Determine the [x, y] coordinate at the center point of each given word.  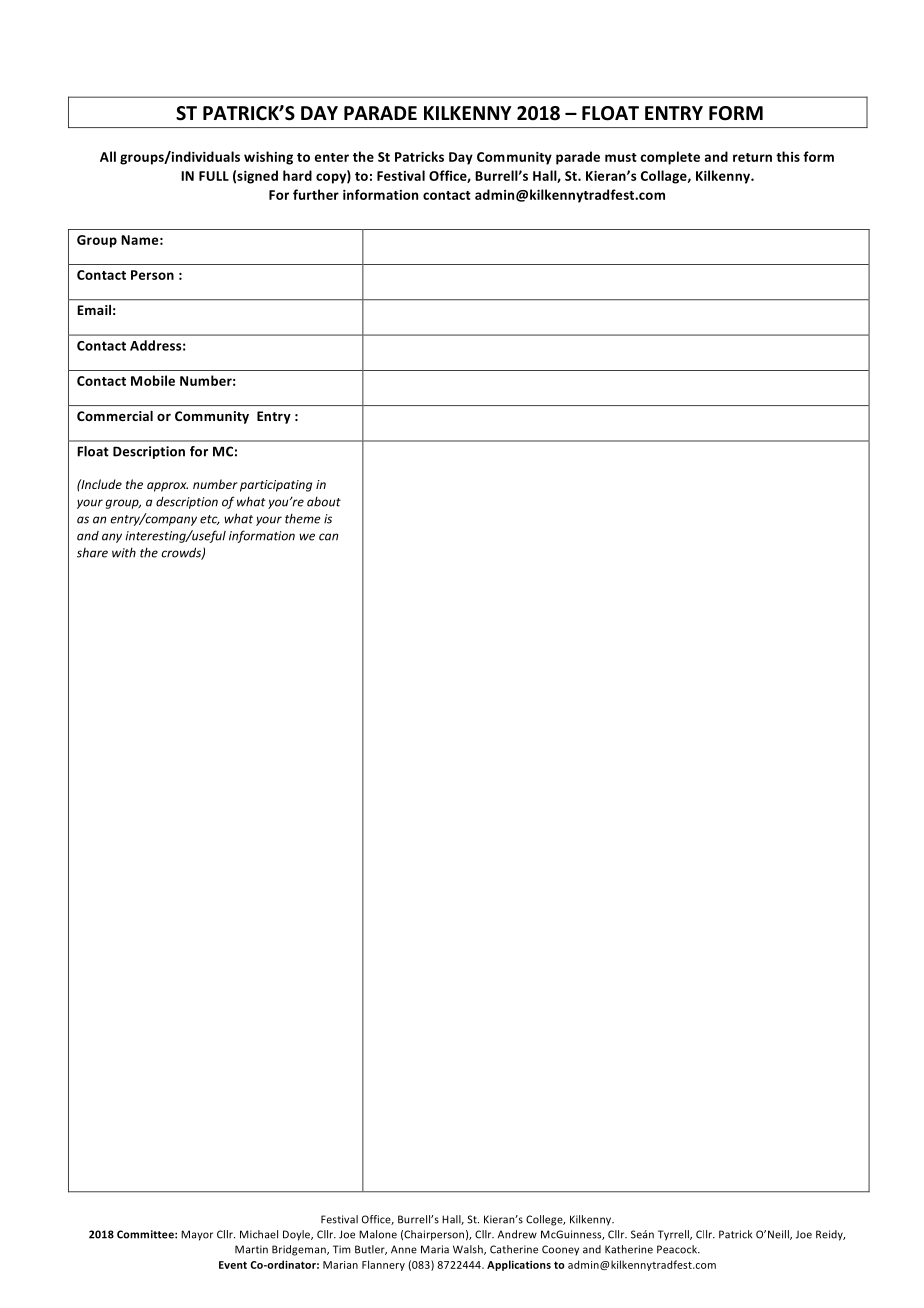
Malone [378, 1234]
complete [670, 158]
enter [332, 157]
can [328, 537]
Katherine [629, 1249]
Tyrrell [674, 1235]
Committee [146, 1234]
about [324, 502]
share [92, 553]
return [752, 157]
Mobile [153, 380]
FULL [214, 176]
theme [303, 519]
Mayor [197, 1235]
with [124, 553]
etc [210, 520]
